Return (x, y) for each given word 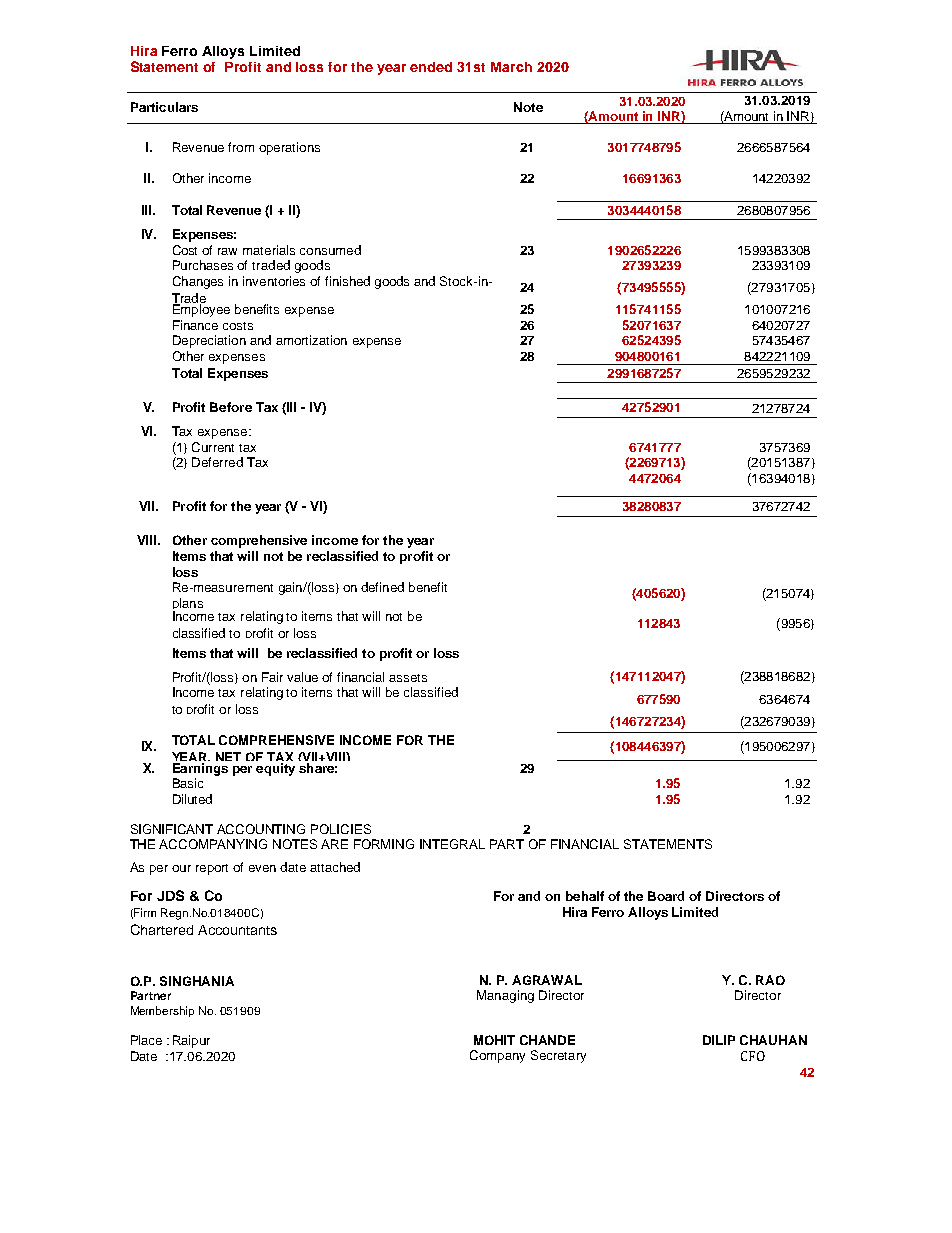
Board (666, 896)
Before (231, 407)
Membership (162, 1011)
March (511, 67)
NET (228, 756)
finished (347, 281)
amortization (311, 340)
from (241, 147)
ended (431, 67)
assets (408, 678)
